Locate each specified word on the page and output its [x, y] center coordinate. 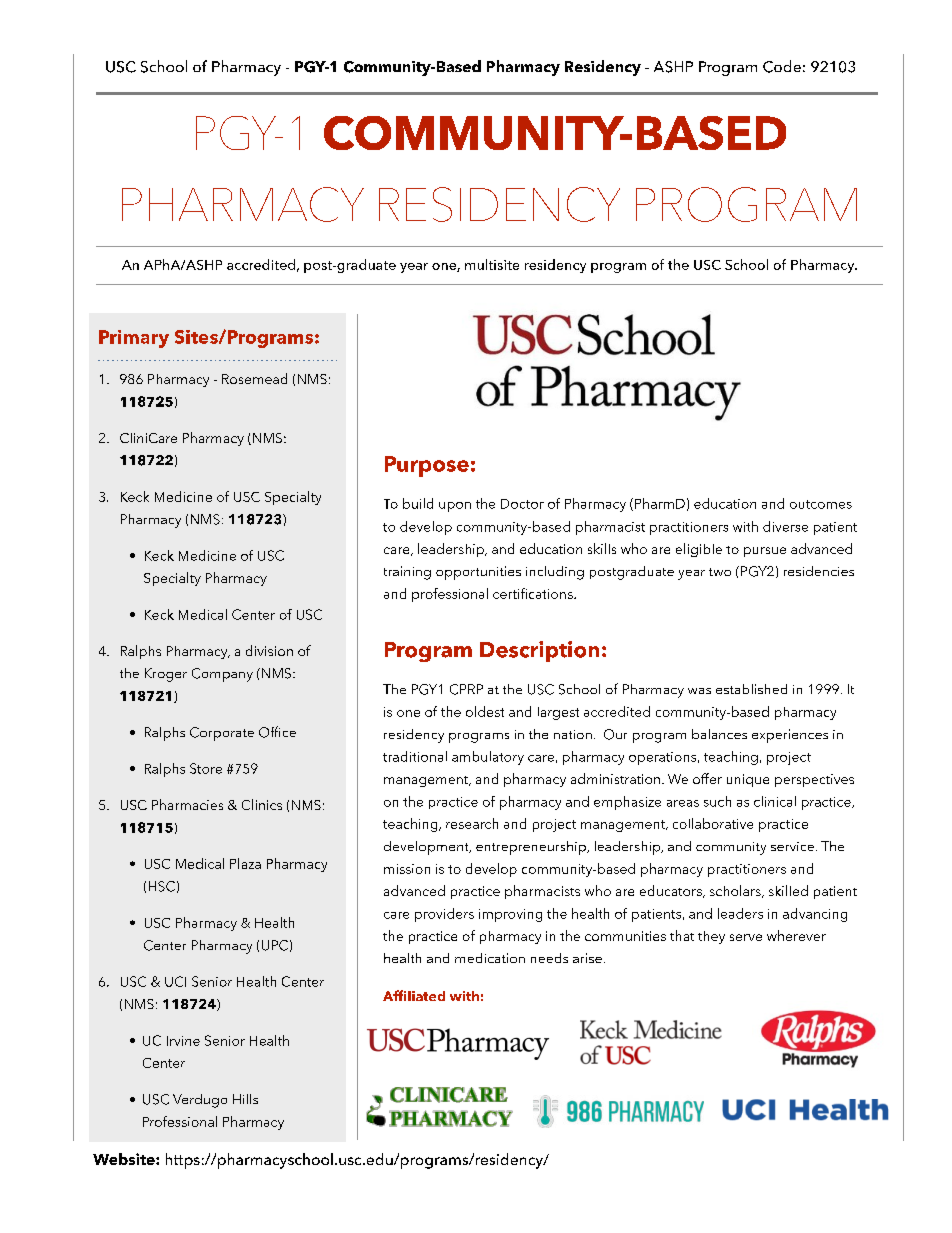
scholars [736, 891]
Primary [134, 339]
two [720, 572]
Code [782, 66]
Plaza [245, 863]
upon [455, 507]
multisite [492, 264]
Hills [245, 1099]
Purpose [427, 466]
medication [490, 958]
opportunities [478, 573]
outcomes [821, 504]
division [269, 650]
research [472, 823]
